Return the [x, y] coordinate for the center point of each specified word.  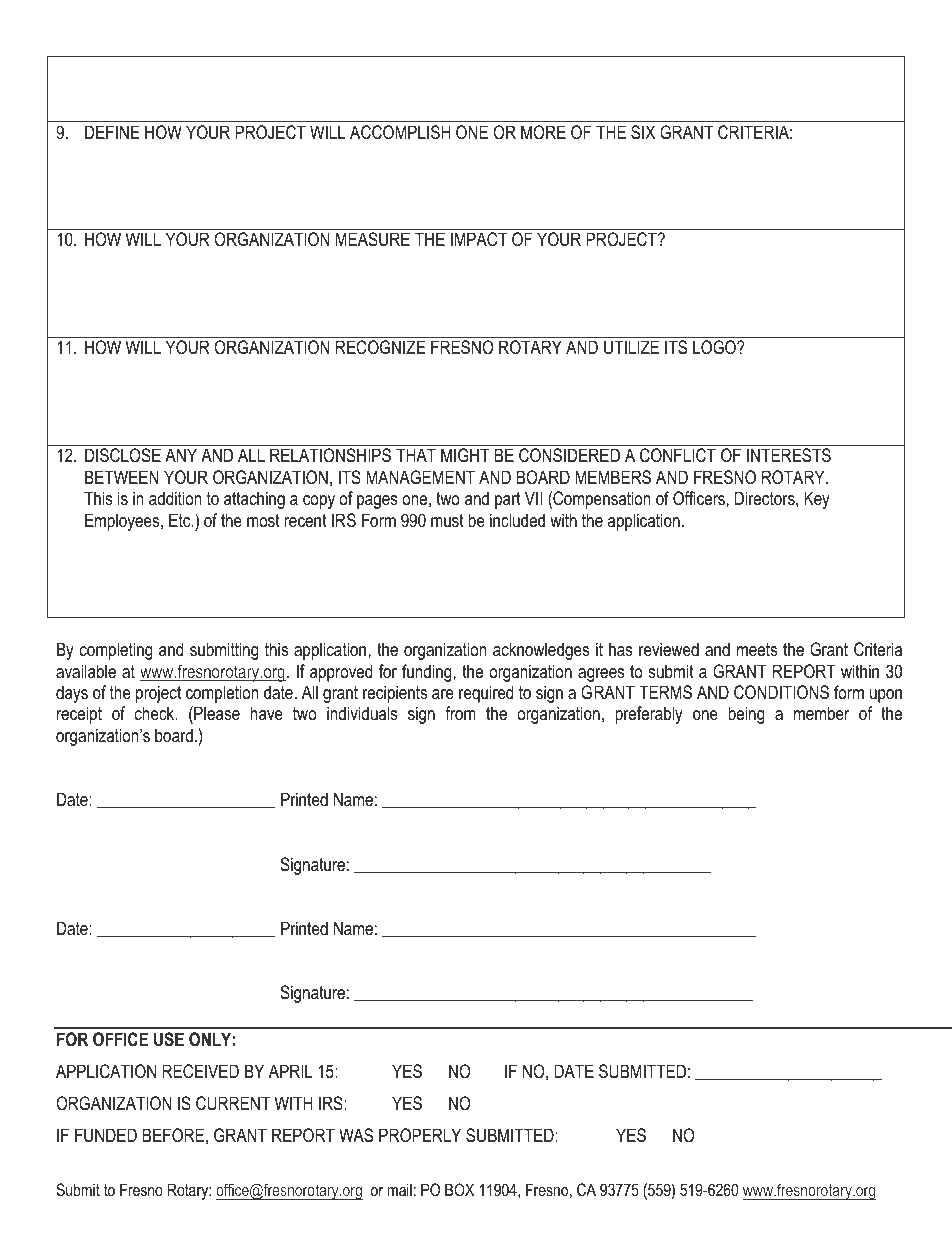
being [746, 715]
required [486, 694]
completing [116, 651]
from [460, 713]
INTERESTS [789, 455]
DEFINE [112, 132]
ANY [181, 455]
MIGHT [465, 455]
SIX [643, 132]
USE [169, 1039]
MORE [543, 132]
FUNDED [106, 1135]
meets [757, 649]
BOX [459, 1189]
